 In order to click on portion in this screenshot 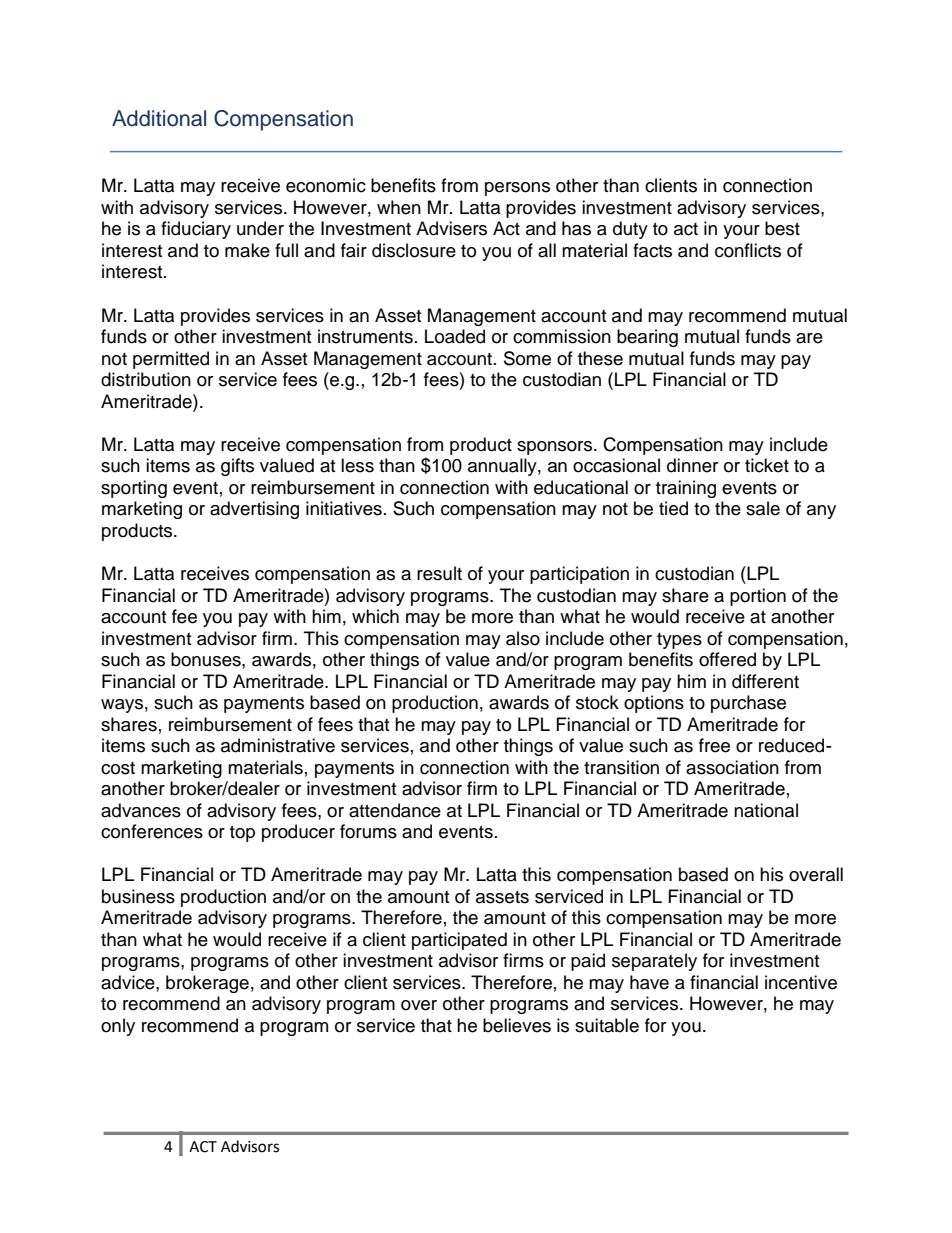, I will do `click(758, 597)`.
